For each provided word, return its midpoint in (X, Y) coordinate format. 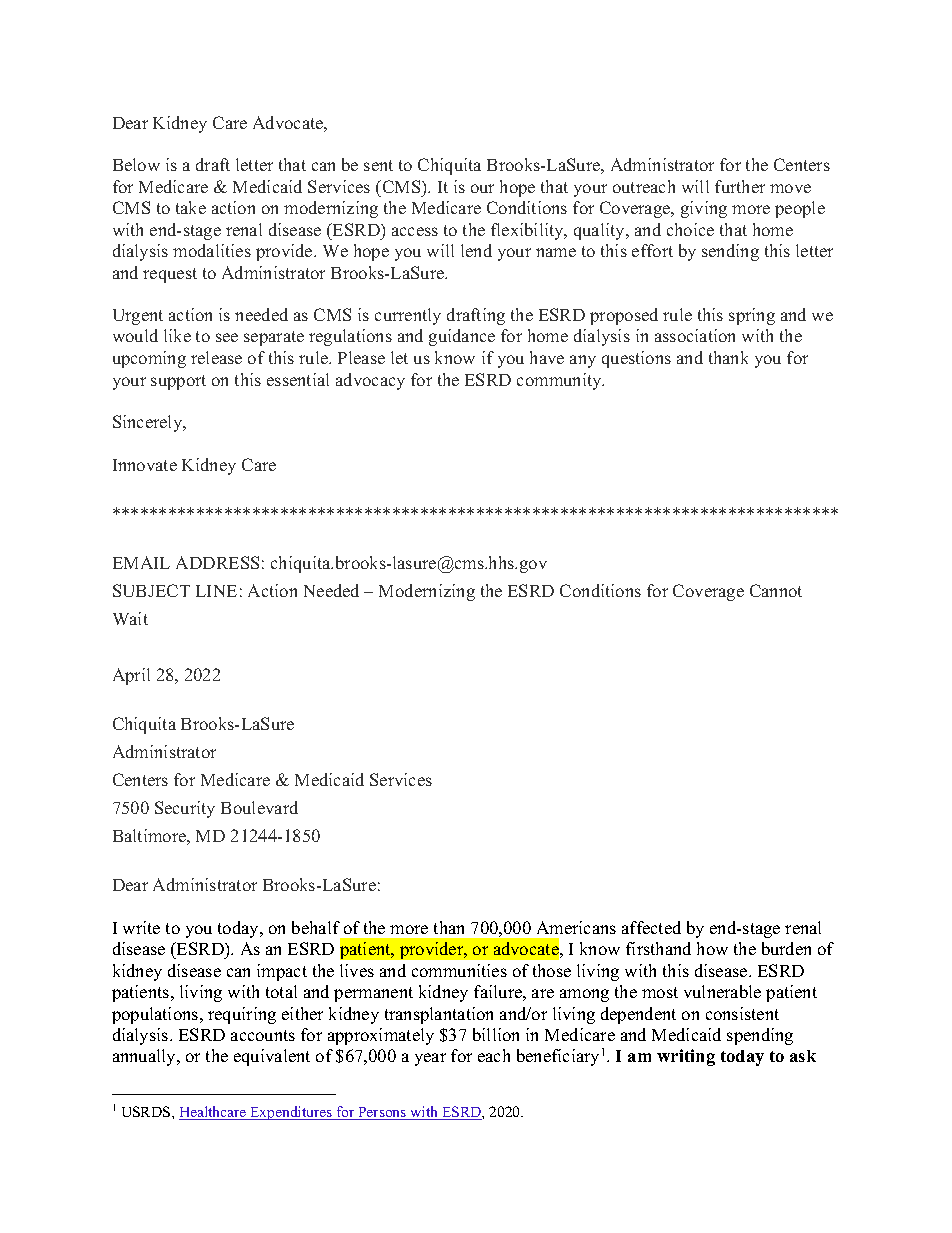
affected (651, 927)
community (560, 381)
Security (185, 809)
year (430, 1059)
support (178, 382)
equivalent (272, 1057)
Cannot (776, 590)
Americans (576, 927)
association (695, 335)
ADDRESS (217, 562)
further (740, 186)
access (415, 231)
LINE (216, 591)
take (191, 207)
